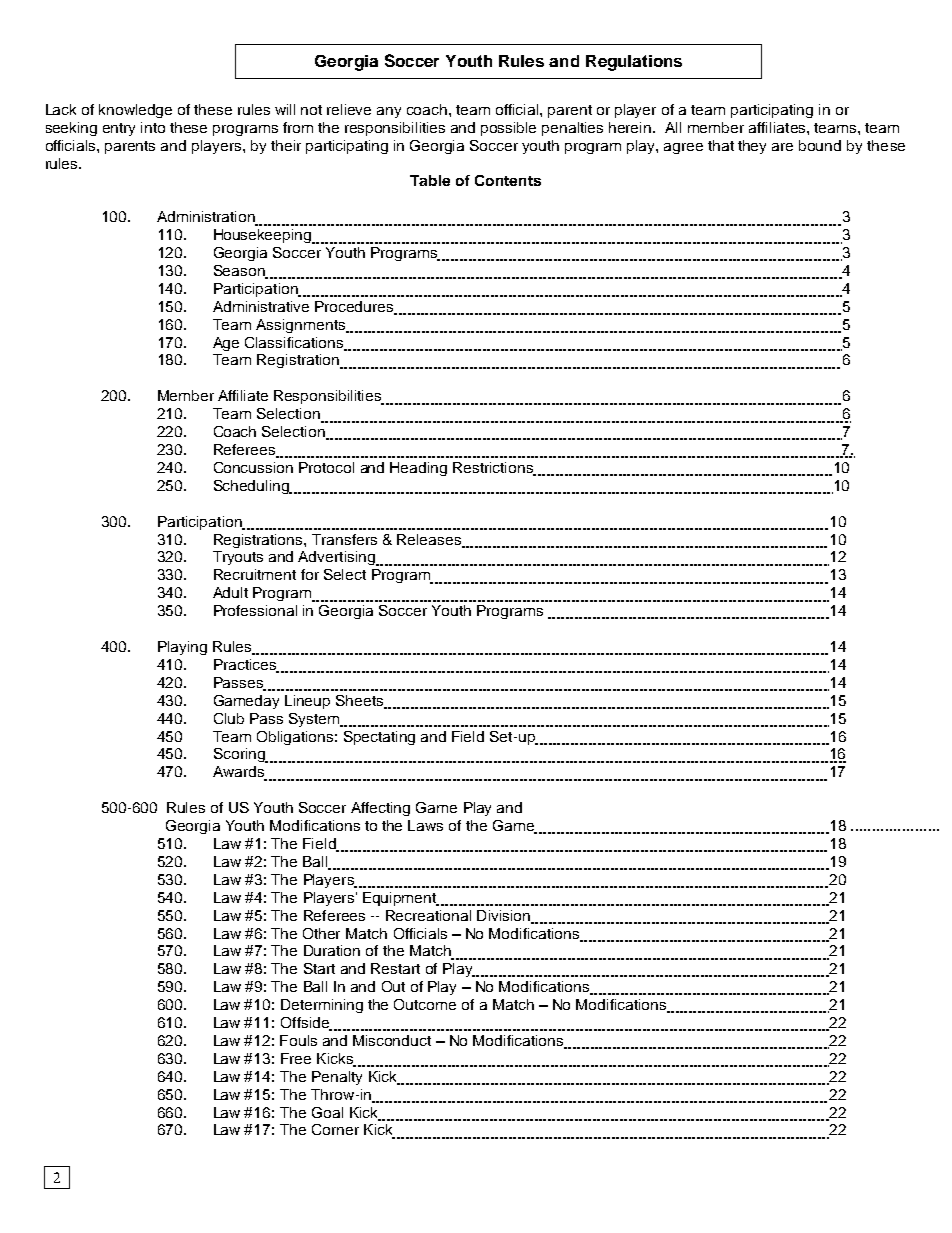 The width and height of the screenshot is (952, 1233). What do you see at coordinates (296, 1058) in the screenshot?
I see `Free` at bounding box center [296, 1058].
